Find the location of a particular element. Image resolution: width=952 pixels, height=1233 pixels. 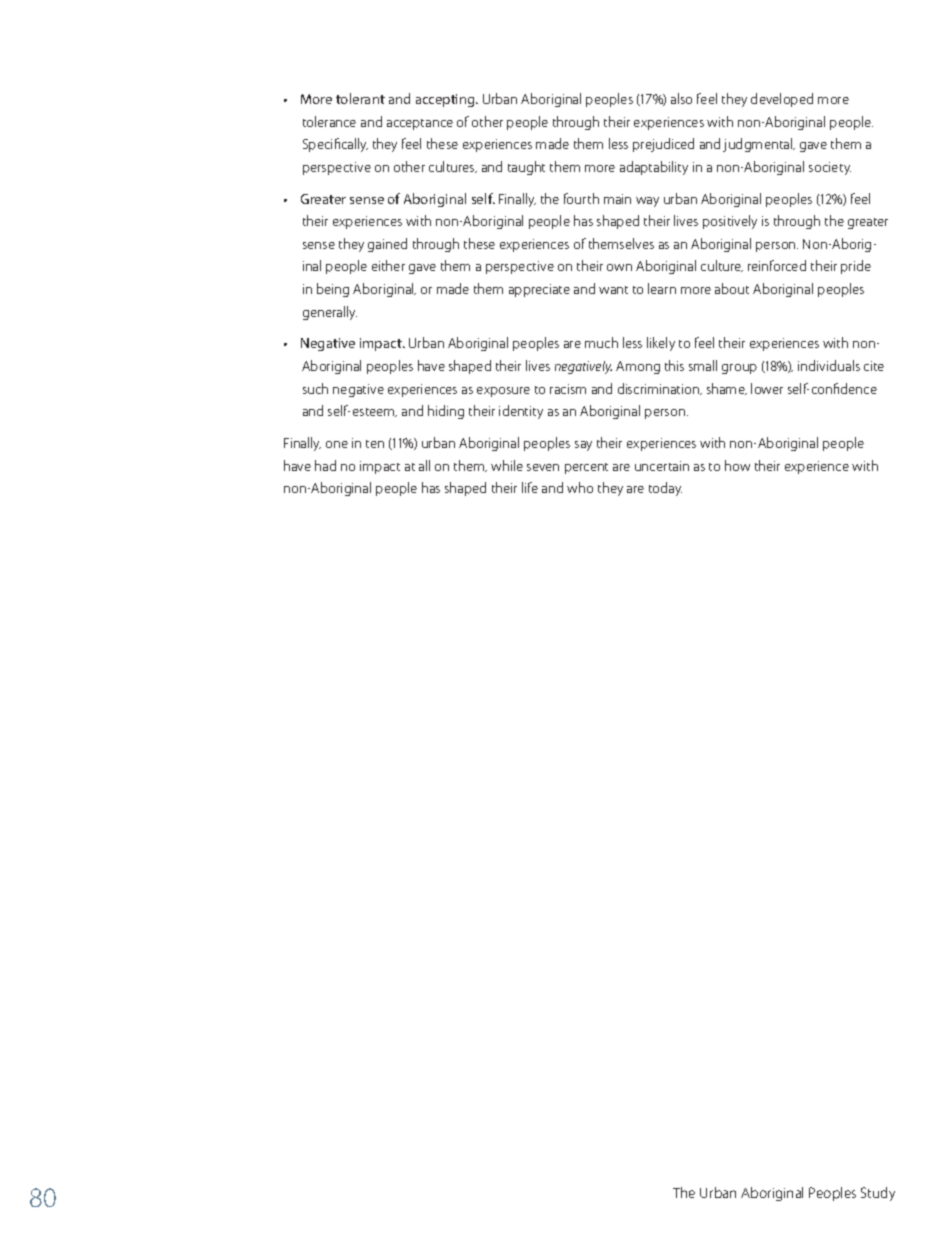

ten is located at coordinates (375, 444).
